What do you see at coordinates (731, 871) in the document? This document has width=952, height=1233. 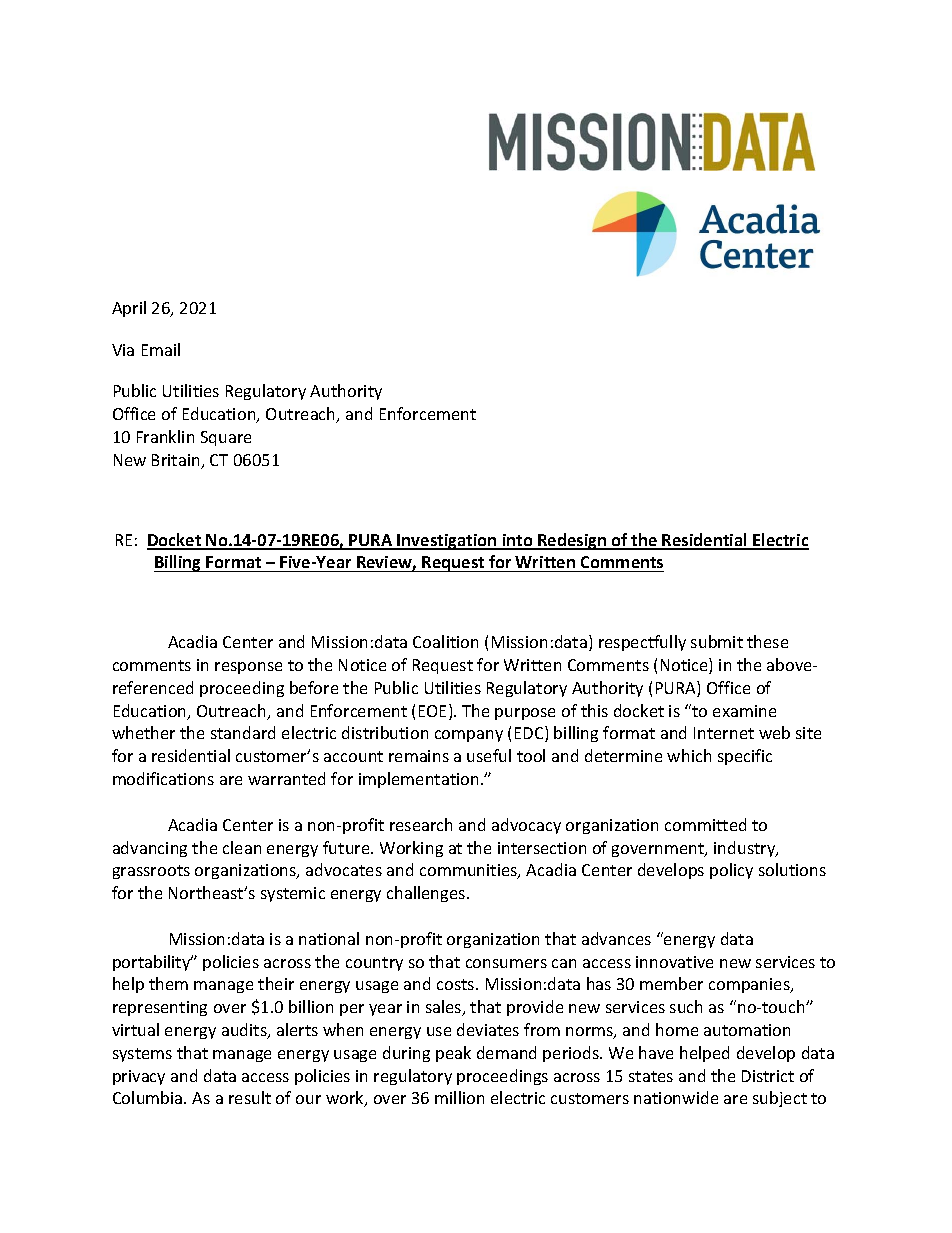 I see `policy` at bounding box center [731, 871].
